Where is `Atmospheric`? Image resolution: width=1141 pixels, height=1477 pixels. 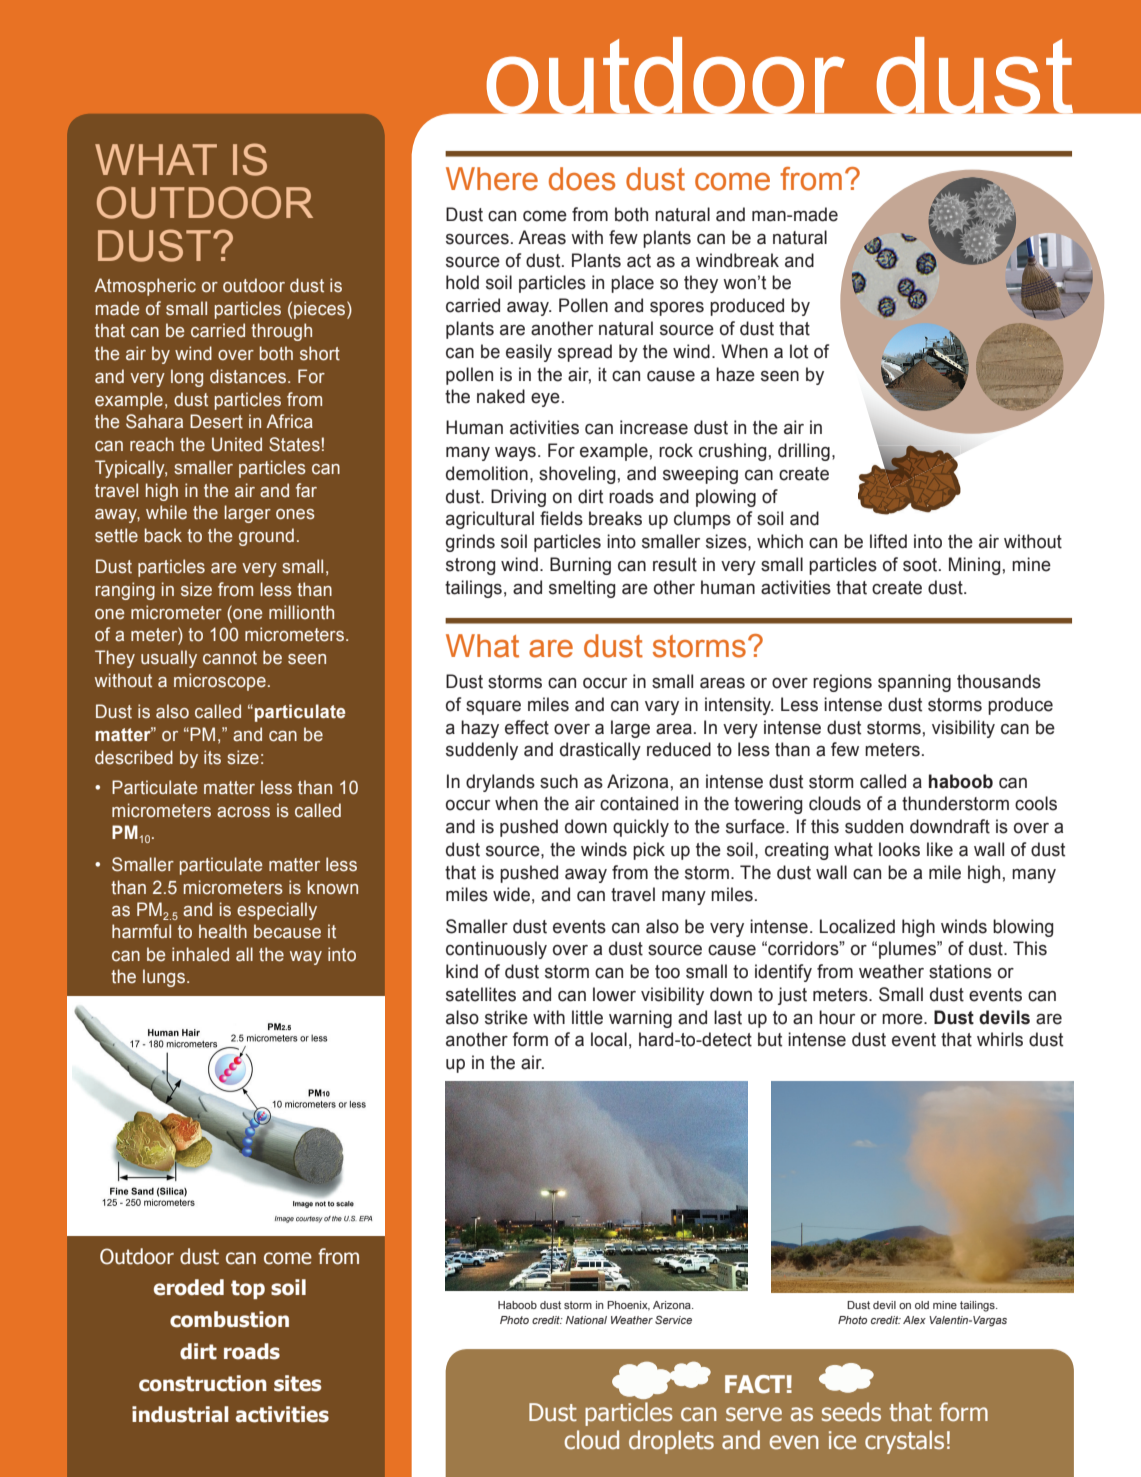 Atmospheric is located at coordinates (145, 287).
